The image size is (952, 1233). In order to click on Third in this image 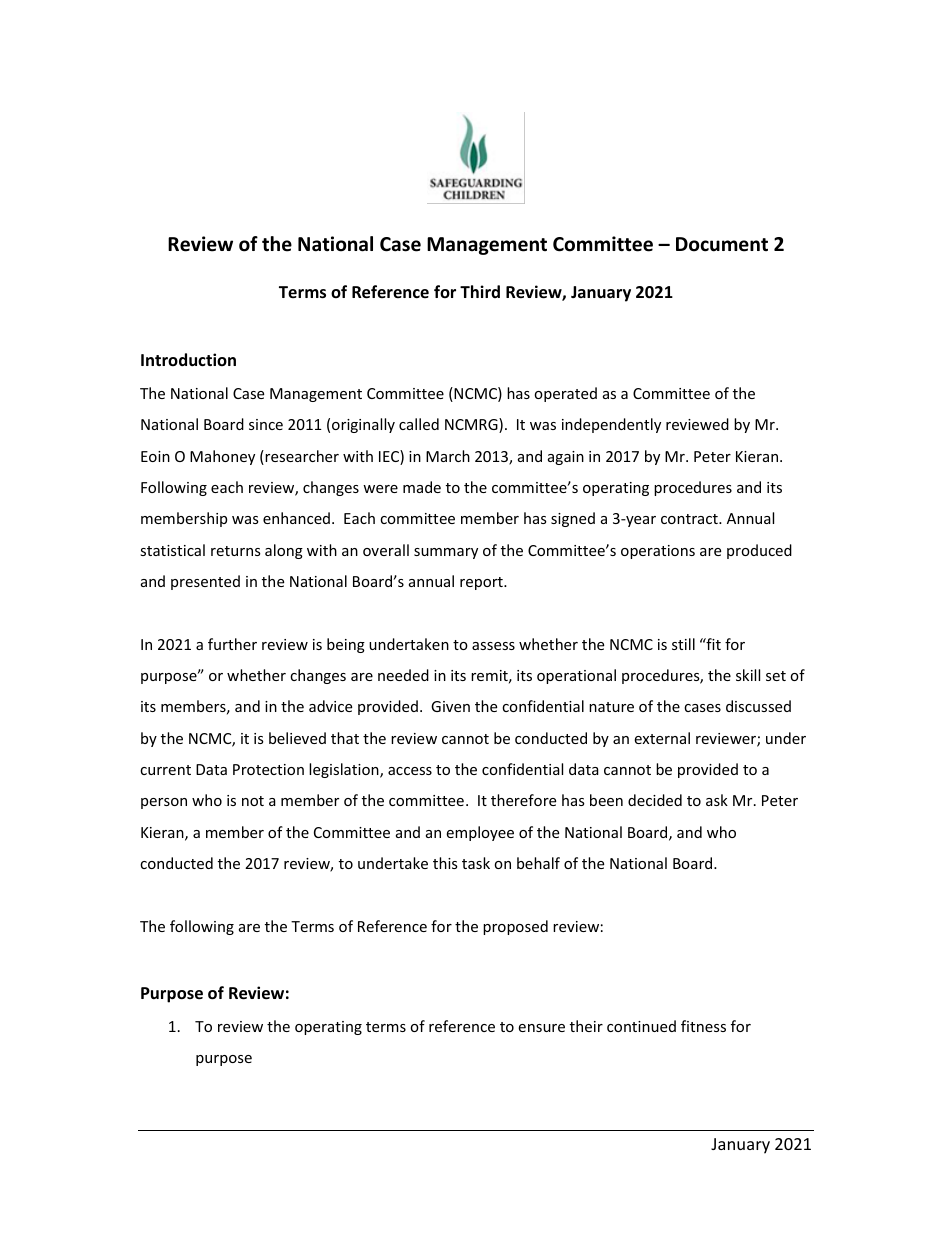, I will do `click(480, 291)`.
